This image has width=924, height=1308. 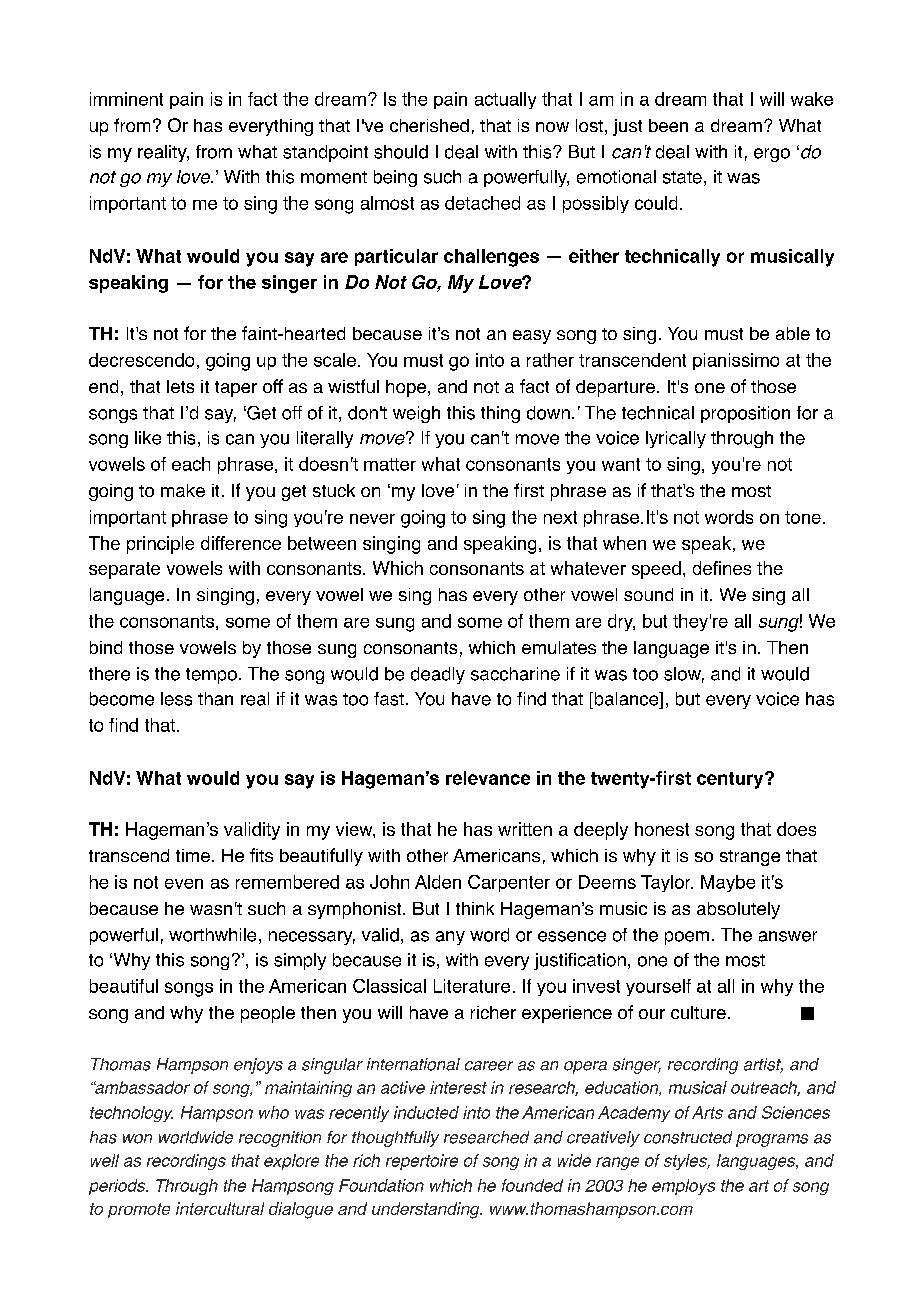 I want to click on proposition, so click(x=745, y=414).
